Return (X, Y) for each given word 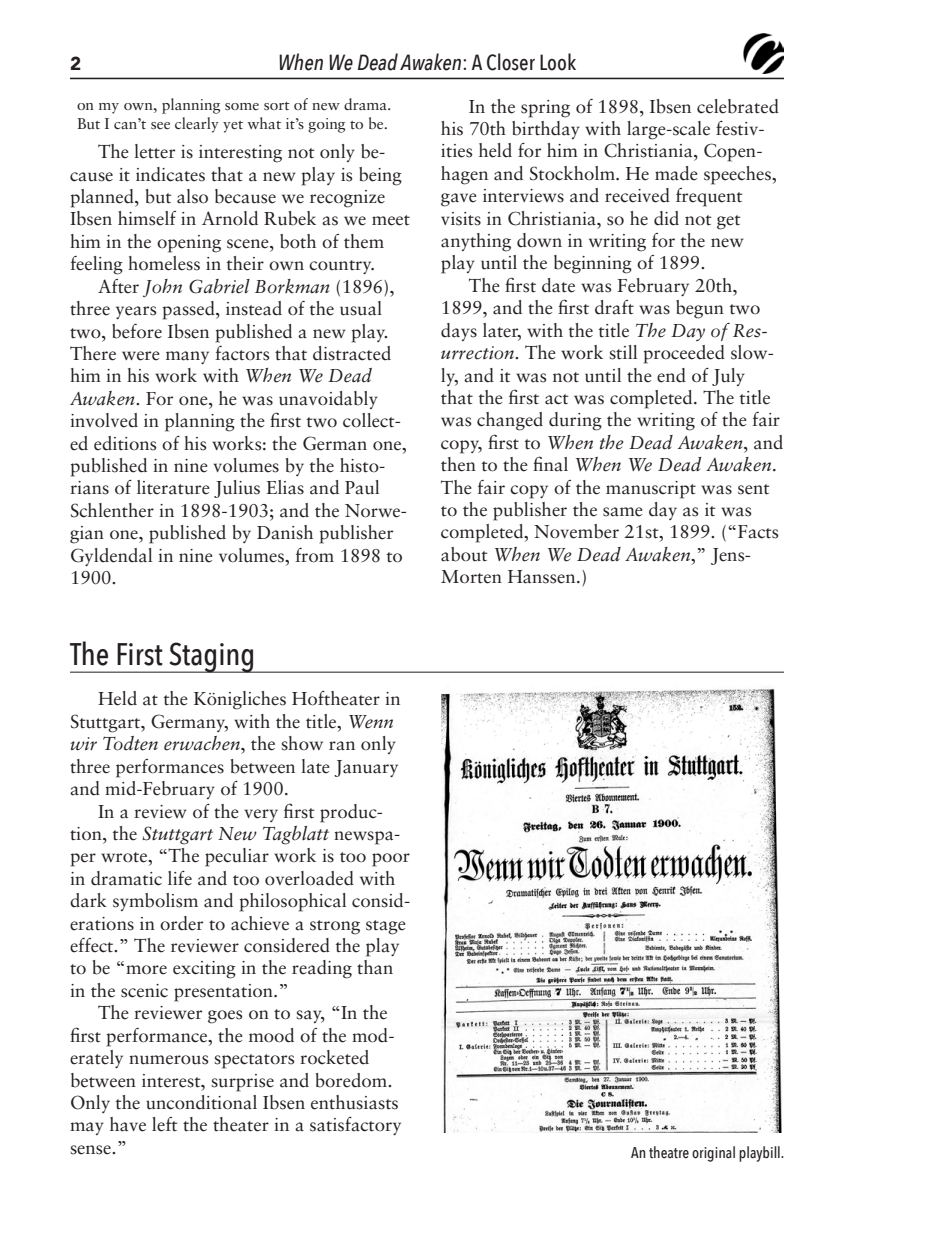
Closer (511, 62)
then (458, 464)
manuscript (651, 490)
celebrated (738, 106)
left (165, 1124)
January (366, 768)
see (160, 126)
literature (173, 487)
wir (83, 744)
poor (391, 860)
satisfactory (355, 1126)
